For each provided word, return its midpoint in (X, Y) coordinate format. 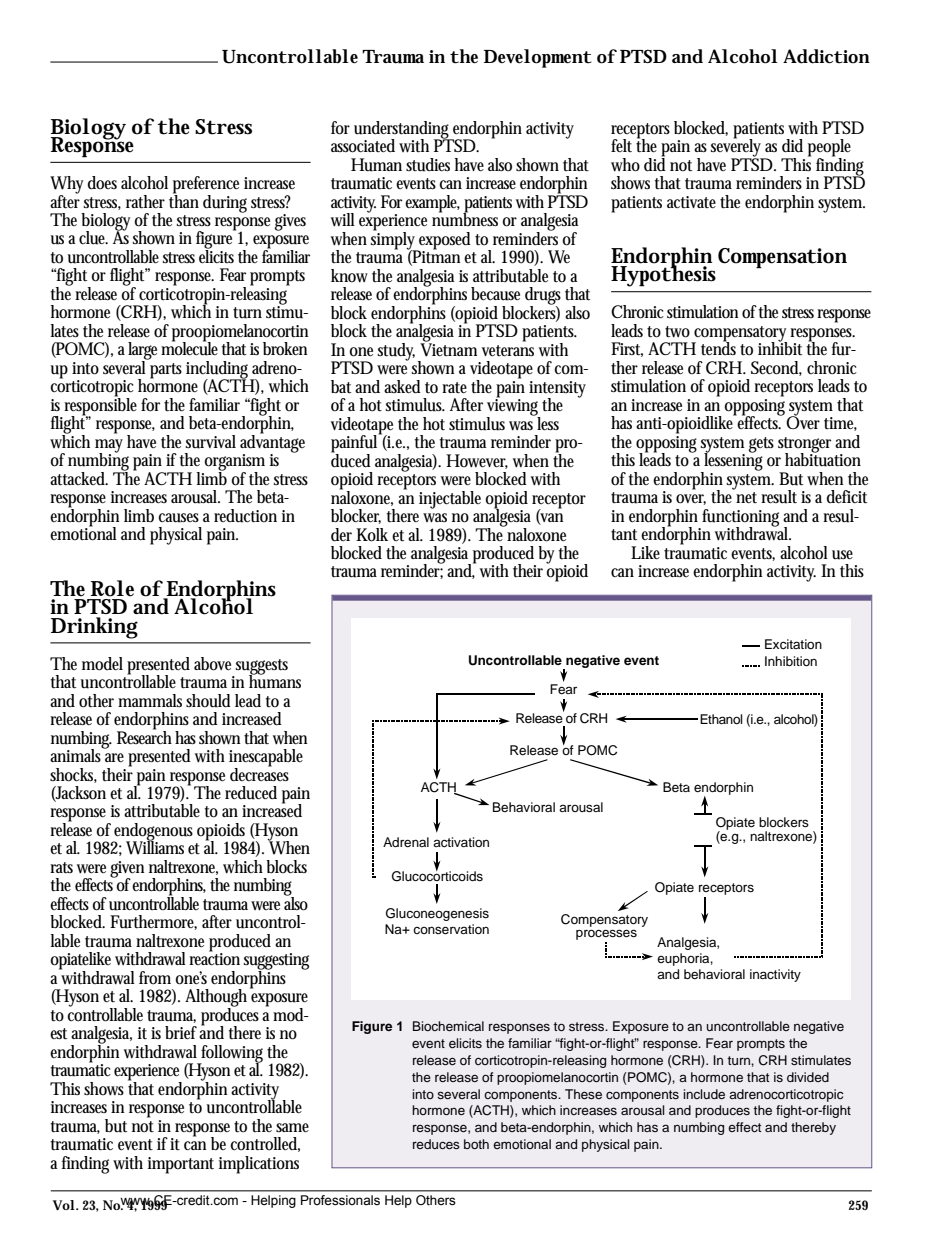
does (102, 183)
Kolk (372, 535)
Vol (64, 1205)
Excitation (793, 644)
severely (737, 148)
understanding (402, 131)
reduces (436, 1144)
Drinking (94, 628)
